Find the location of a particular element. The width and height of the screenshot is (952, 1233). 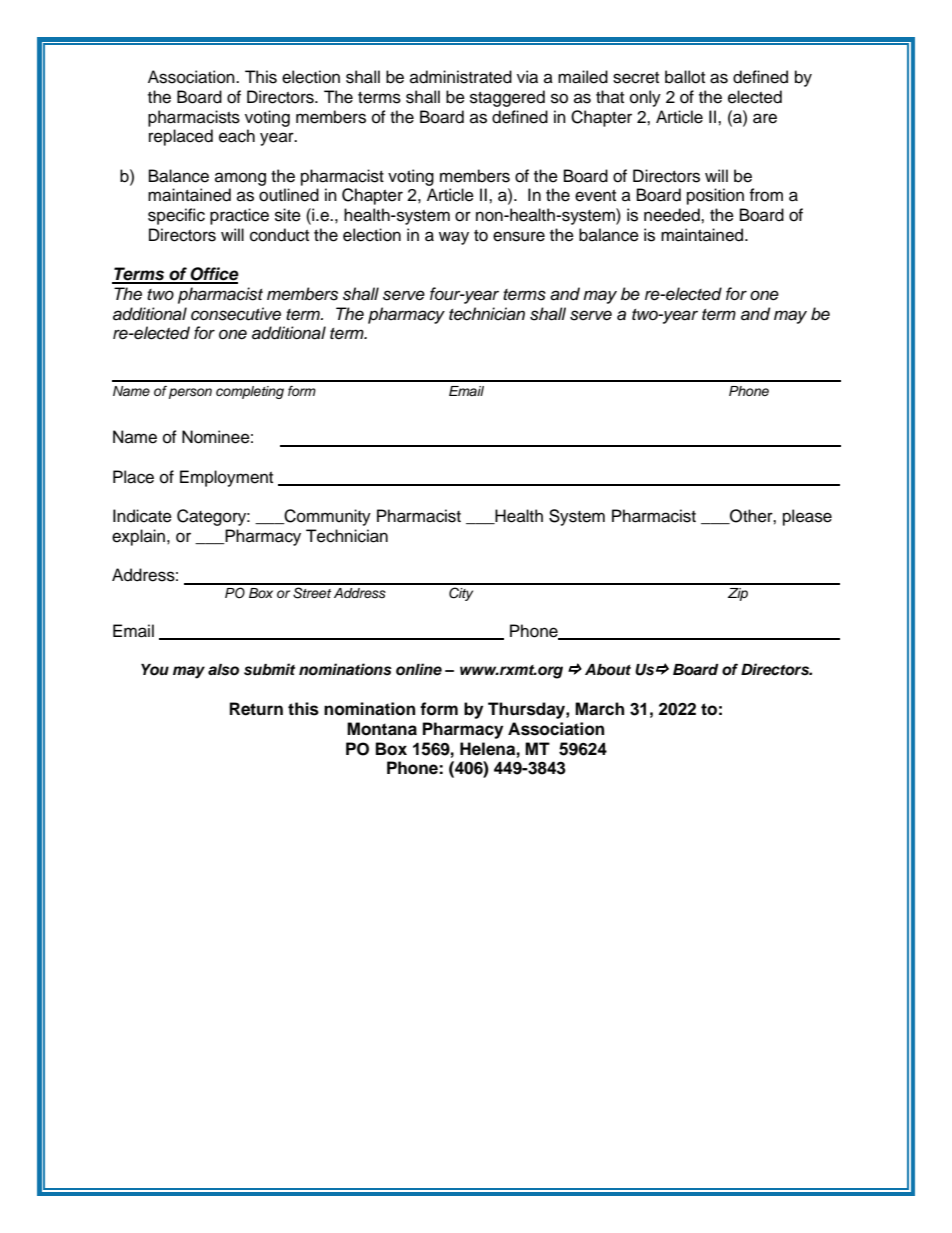

please is located at coordinates (807, 517).
